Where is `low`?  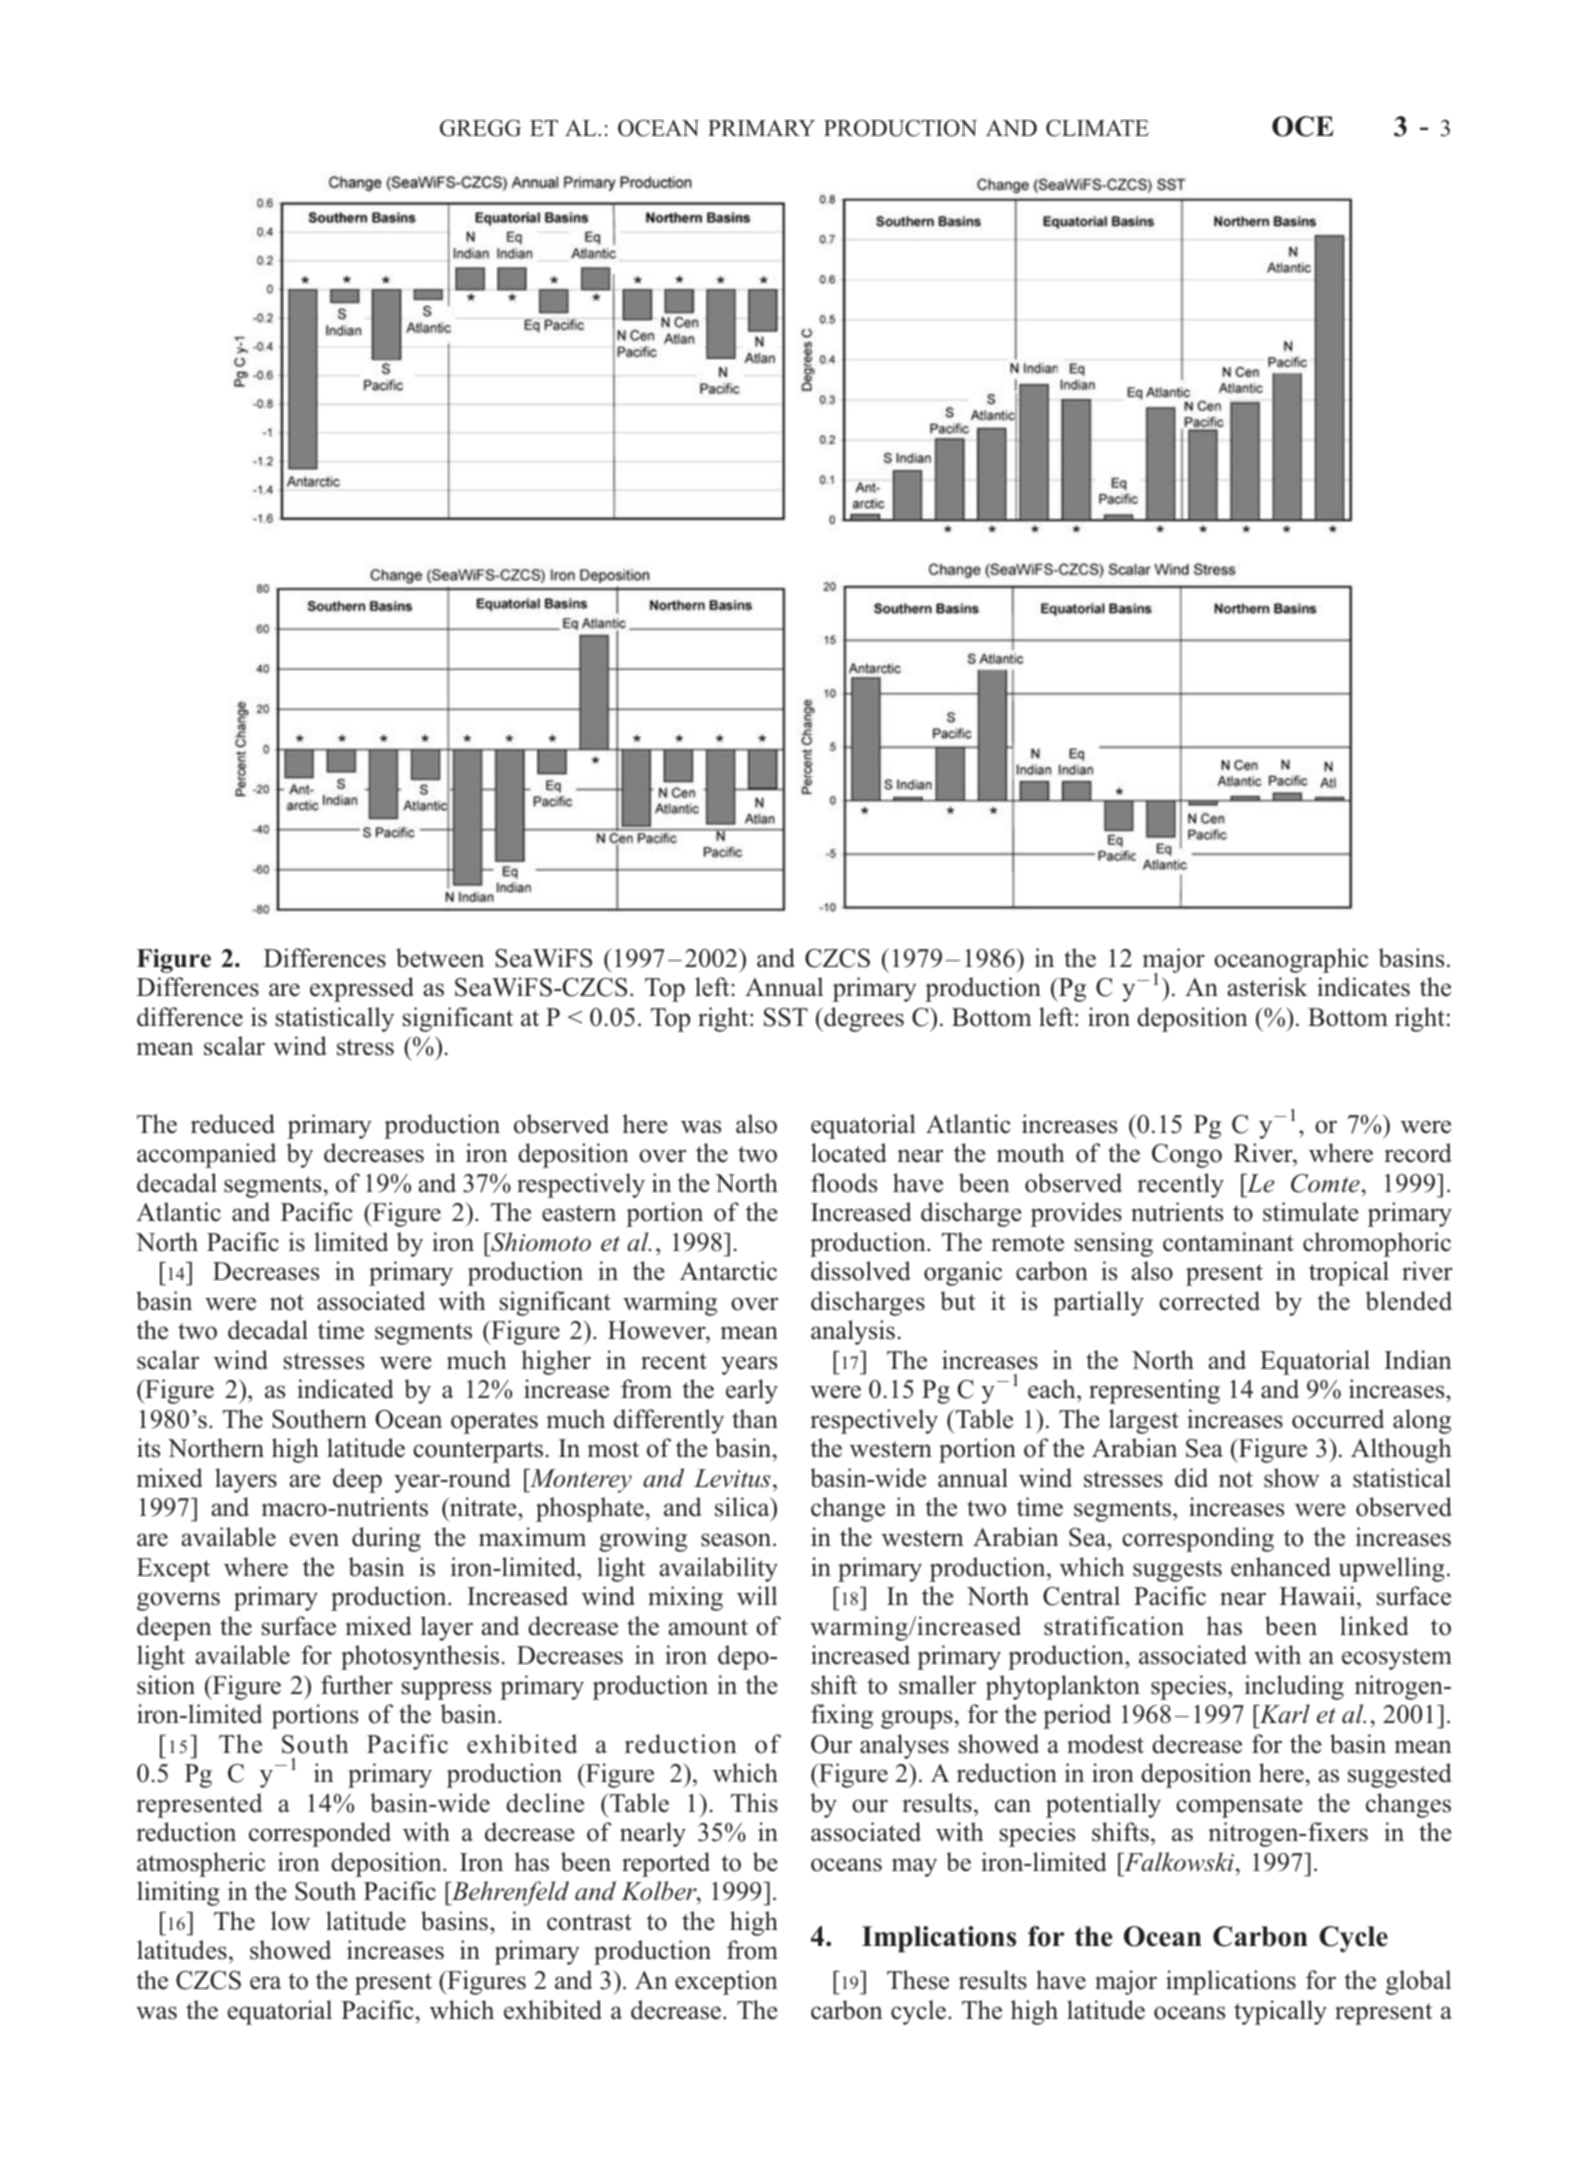 low is located at coordinates (290, 1921).
